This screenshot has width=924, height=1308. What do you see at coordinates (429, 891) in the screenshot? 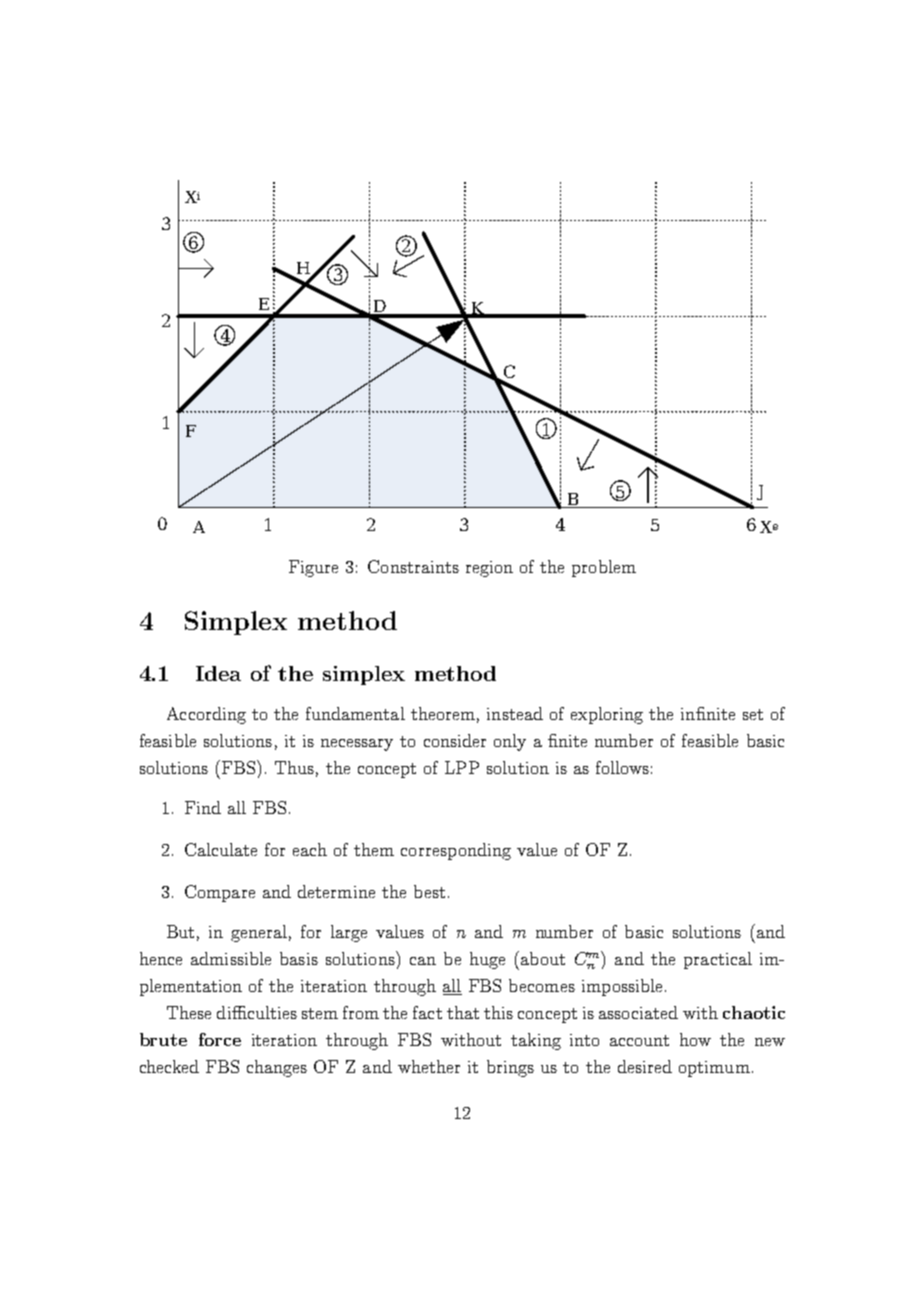
I see `best` at bounding box center [429, 891].
